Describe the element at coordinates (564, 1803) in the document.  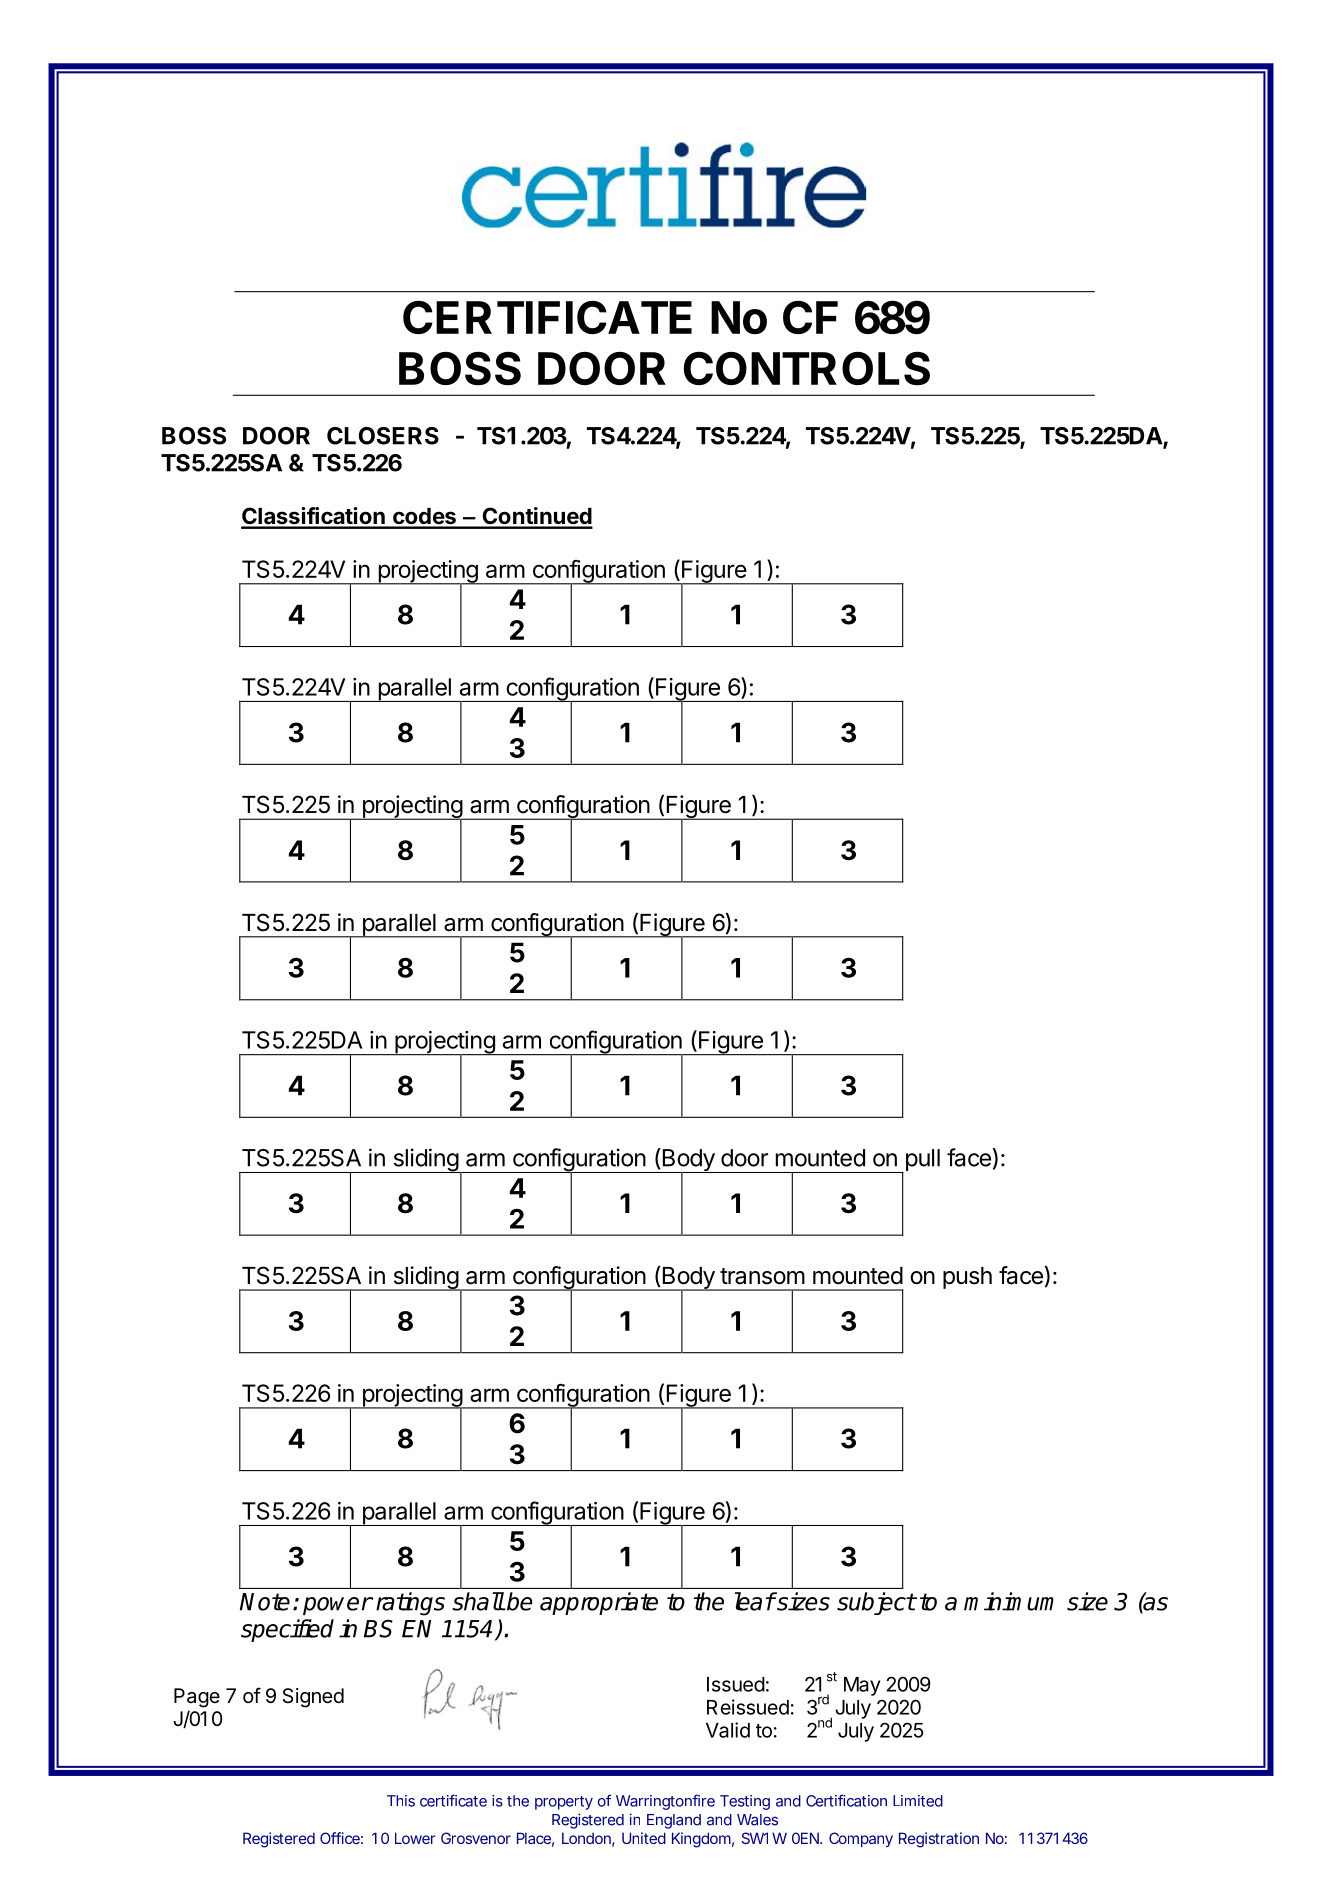
I see `property` at that location.
